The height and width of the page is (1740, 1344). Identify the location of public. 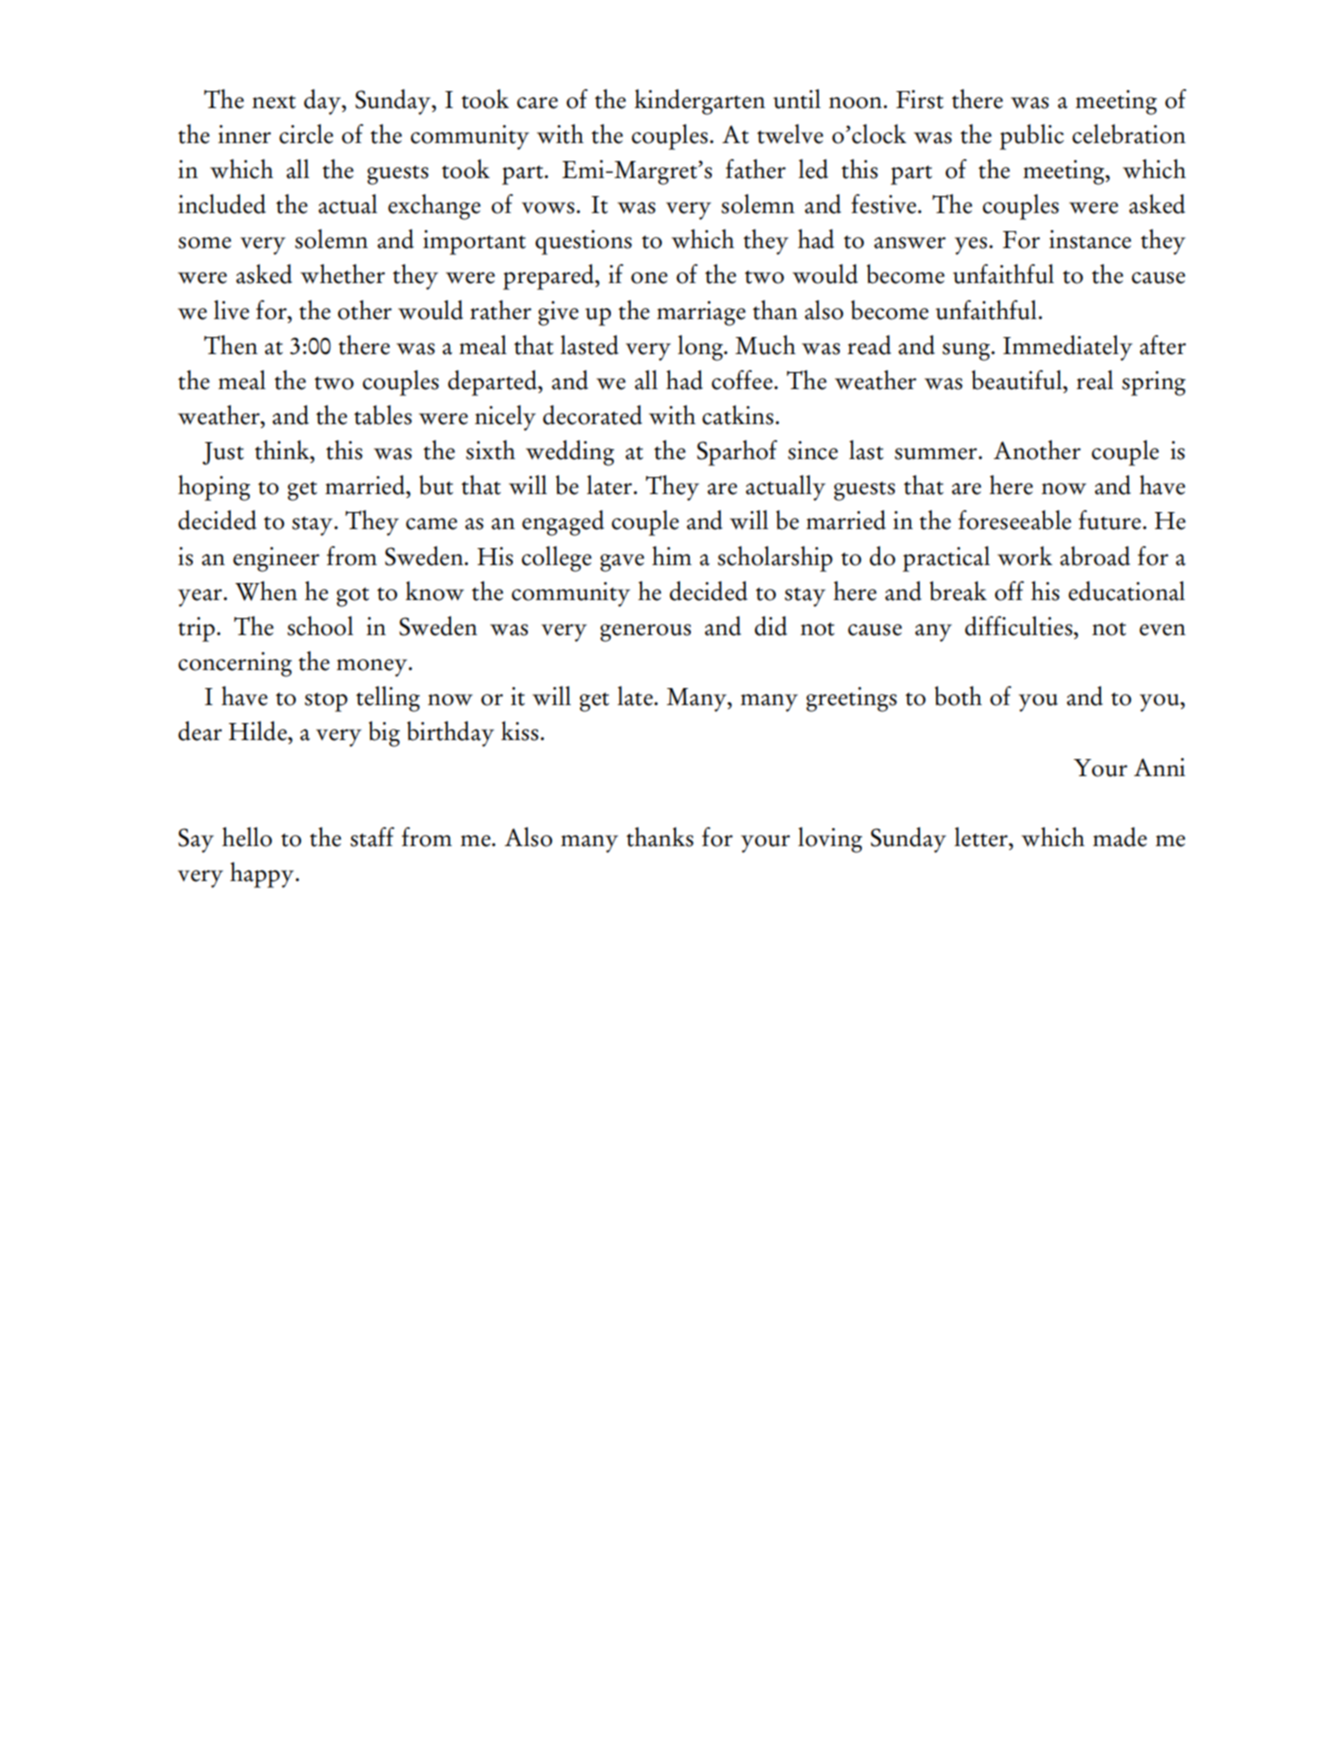
(1032, 137).
